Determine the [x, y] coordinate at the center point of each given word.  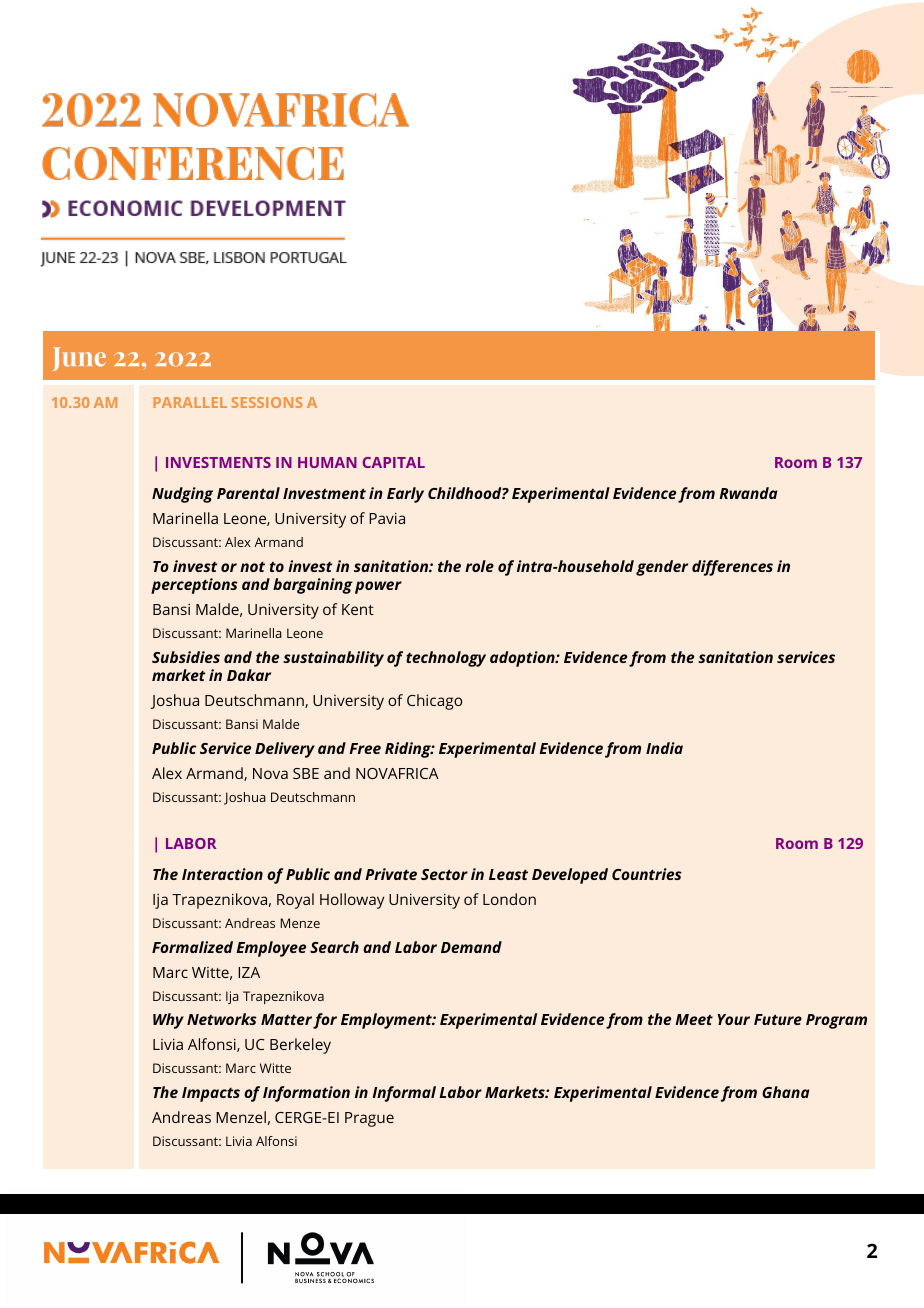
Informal [404, 1094]
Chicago [434, 702]
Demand [471, 947]
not [252, 566]
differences [732, 568]
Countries [647, 874]
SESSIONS [267, 402]
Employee [271, 949]
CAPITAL [393, 462]
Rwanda [748, 493]
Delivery [285, 750]
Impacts [211, 1094]
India [664, 748]
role [479, 566]
